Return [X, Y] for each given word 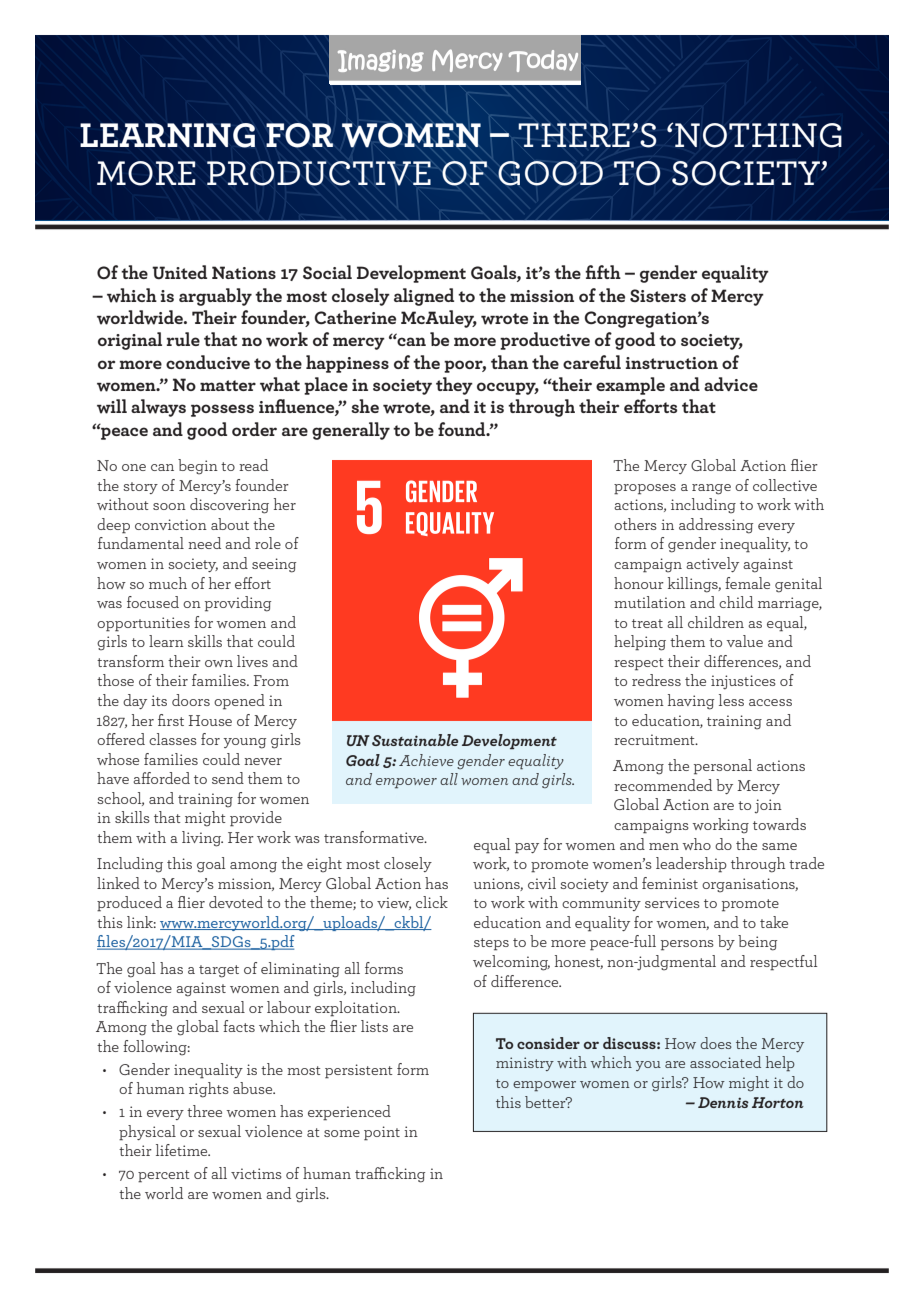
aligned [424, 297]
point [382, 1133]
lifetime [183, 1150]
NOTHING [758, 135]
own [219, 663]
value [744, 641]
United [179, 272]
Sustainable [415, 740]
